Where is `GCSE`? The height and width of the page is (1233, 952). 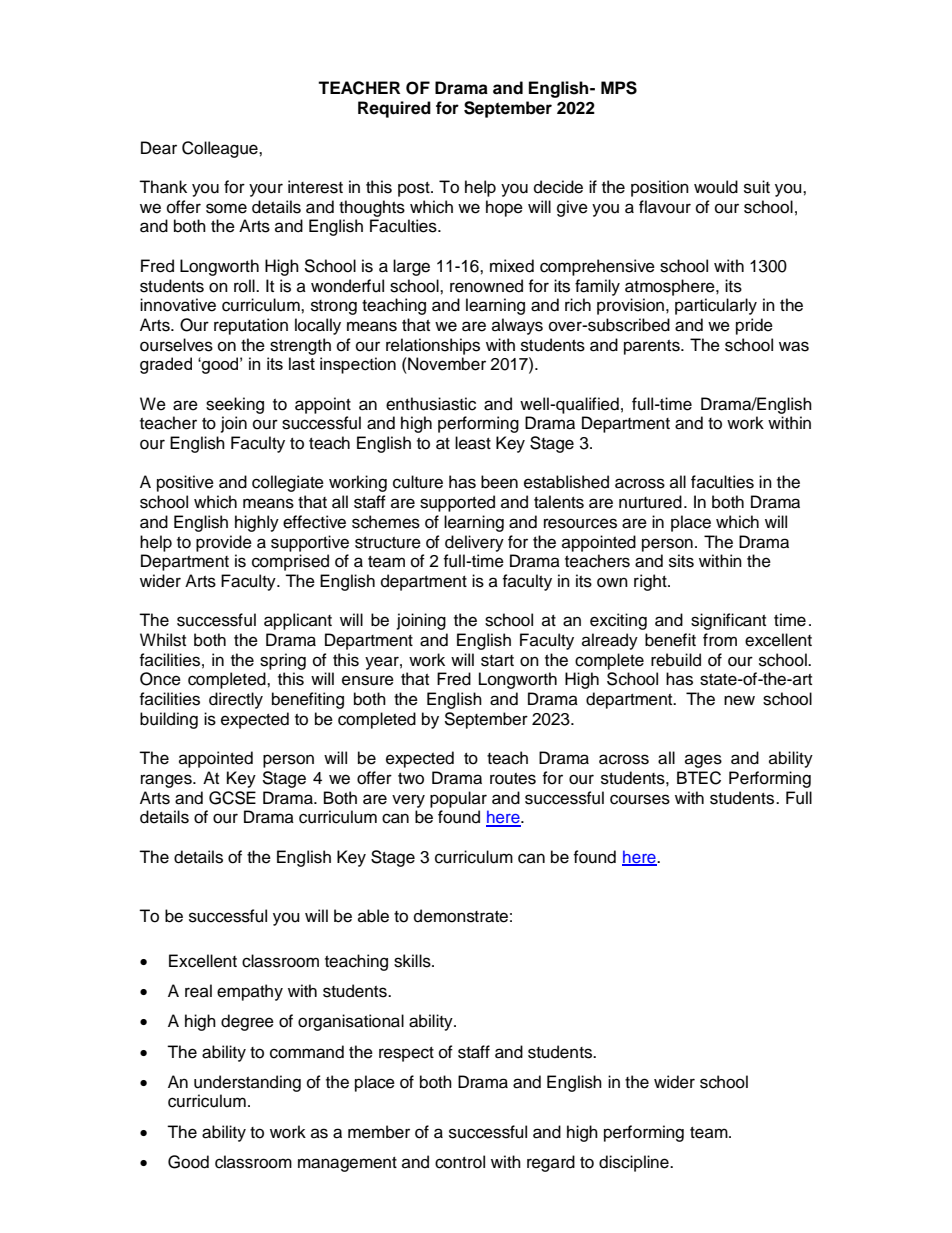
GCSE is located at coordinates (232, 798).
